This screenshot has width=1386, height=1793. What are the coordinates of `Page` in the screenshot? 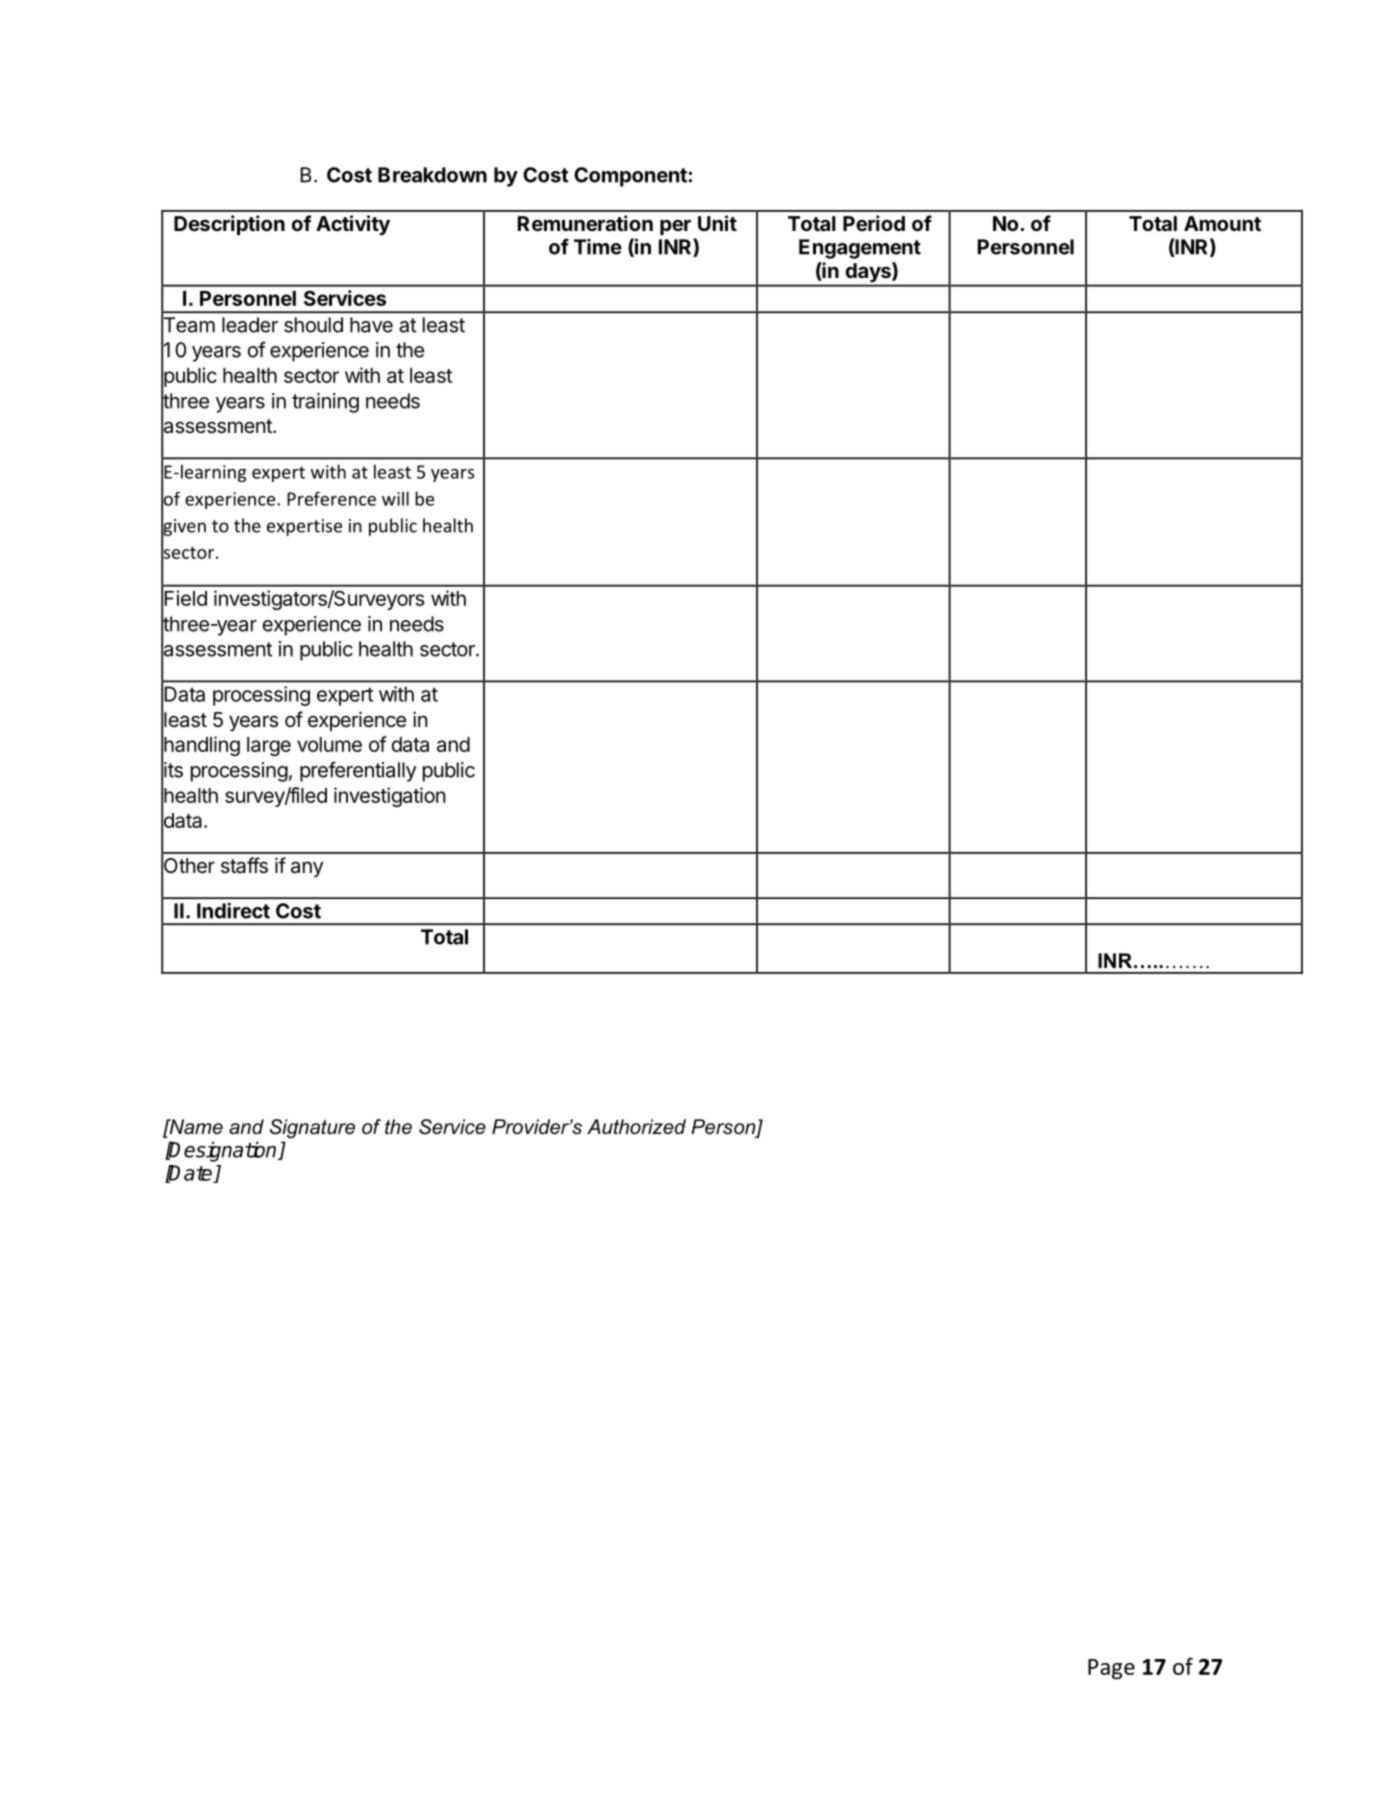 It's located at (1111, 1669).
